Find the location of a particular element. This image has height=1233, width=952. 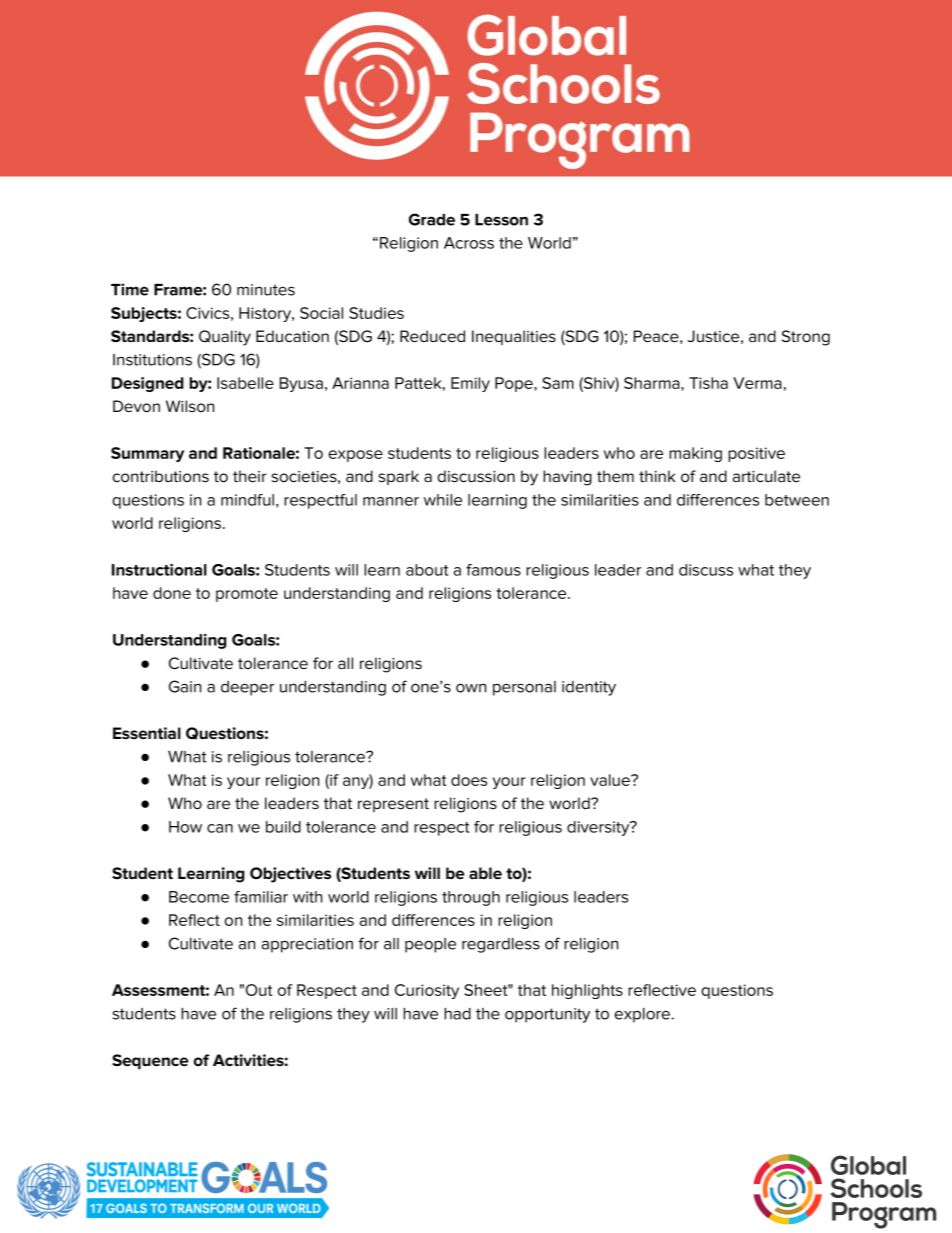

while is located at coordinates (443, 500).
